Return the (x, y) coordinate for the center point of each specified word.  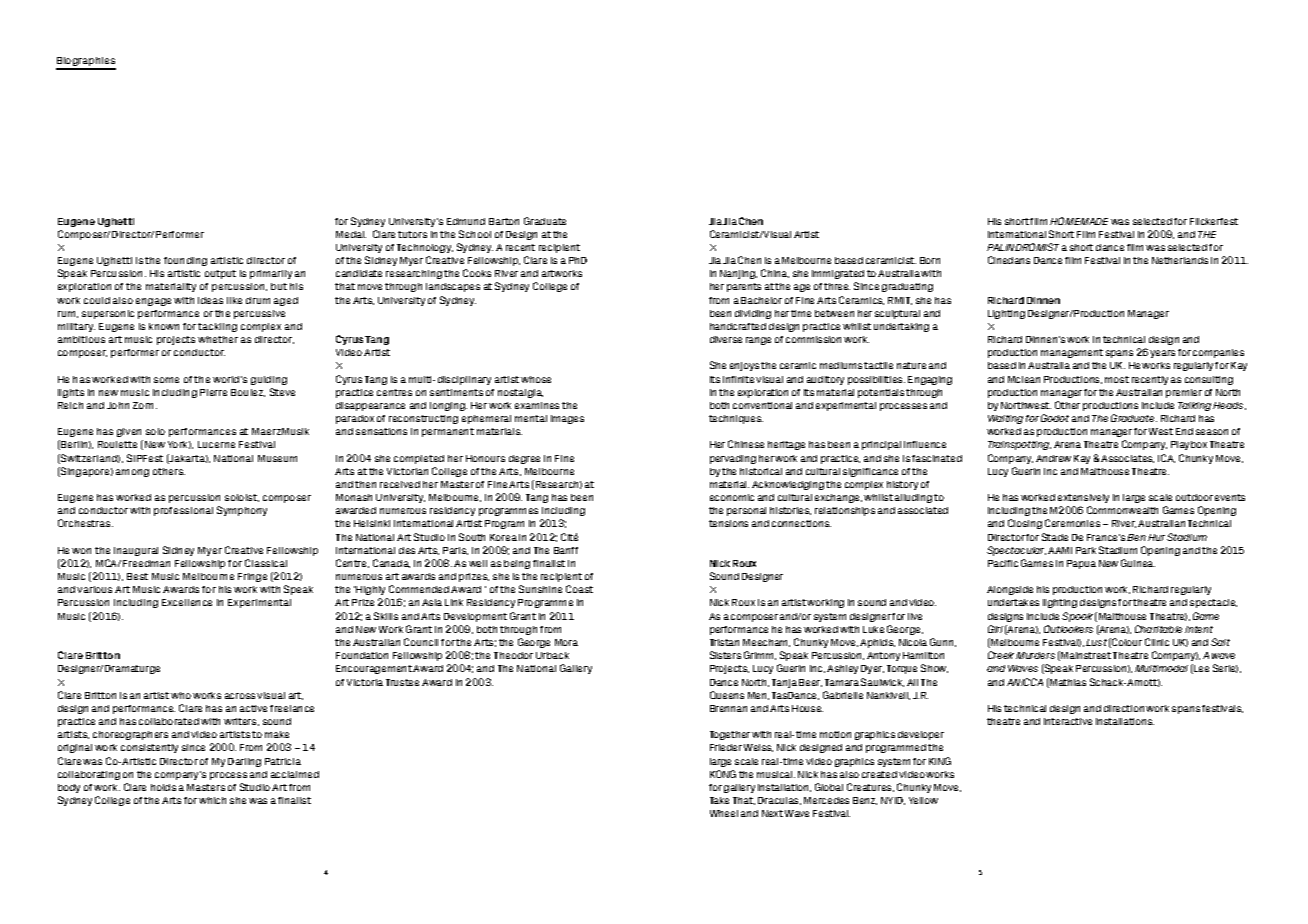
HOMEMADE (1079, 221)
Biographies (86, 63)
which (212, 800)
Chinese (746, 444)
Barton (504, 221)
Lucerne (216, 444)
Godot (1055, 418)
